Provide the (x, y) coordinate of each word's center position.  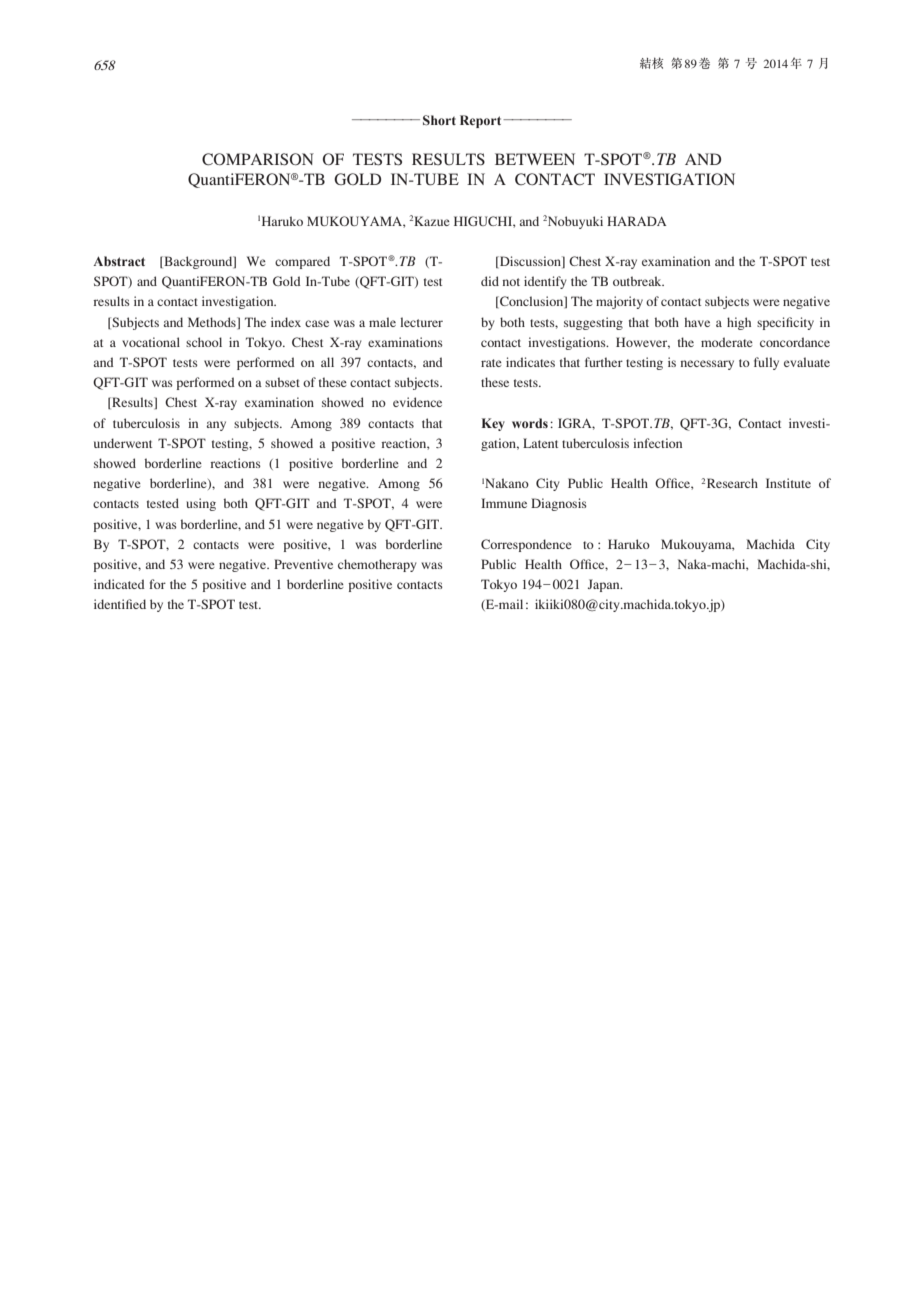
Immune (504, 503)
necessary (707, 365)
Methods (213, 322)
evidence (417, 402)
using (201, 504)
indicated (119, 584)
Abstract (119, 261)
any (216, 426)
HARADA (637, 221)
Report (482, 121)
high (739, 323)
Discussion (530, 262)
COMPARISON (258, 159)
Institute (788, 483)
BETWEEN (535, 159)
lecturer (421, 322)
